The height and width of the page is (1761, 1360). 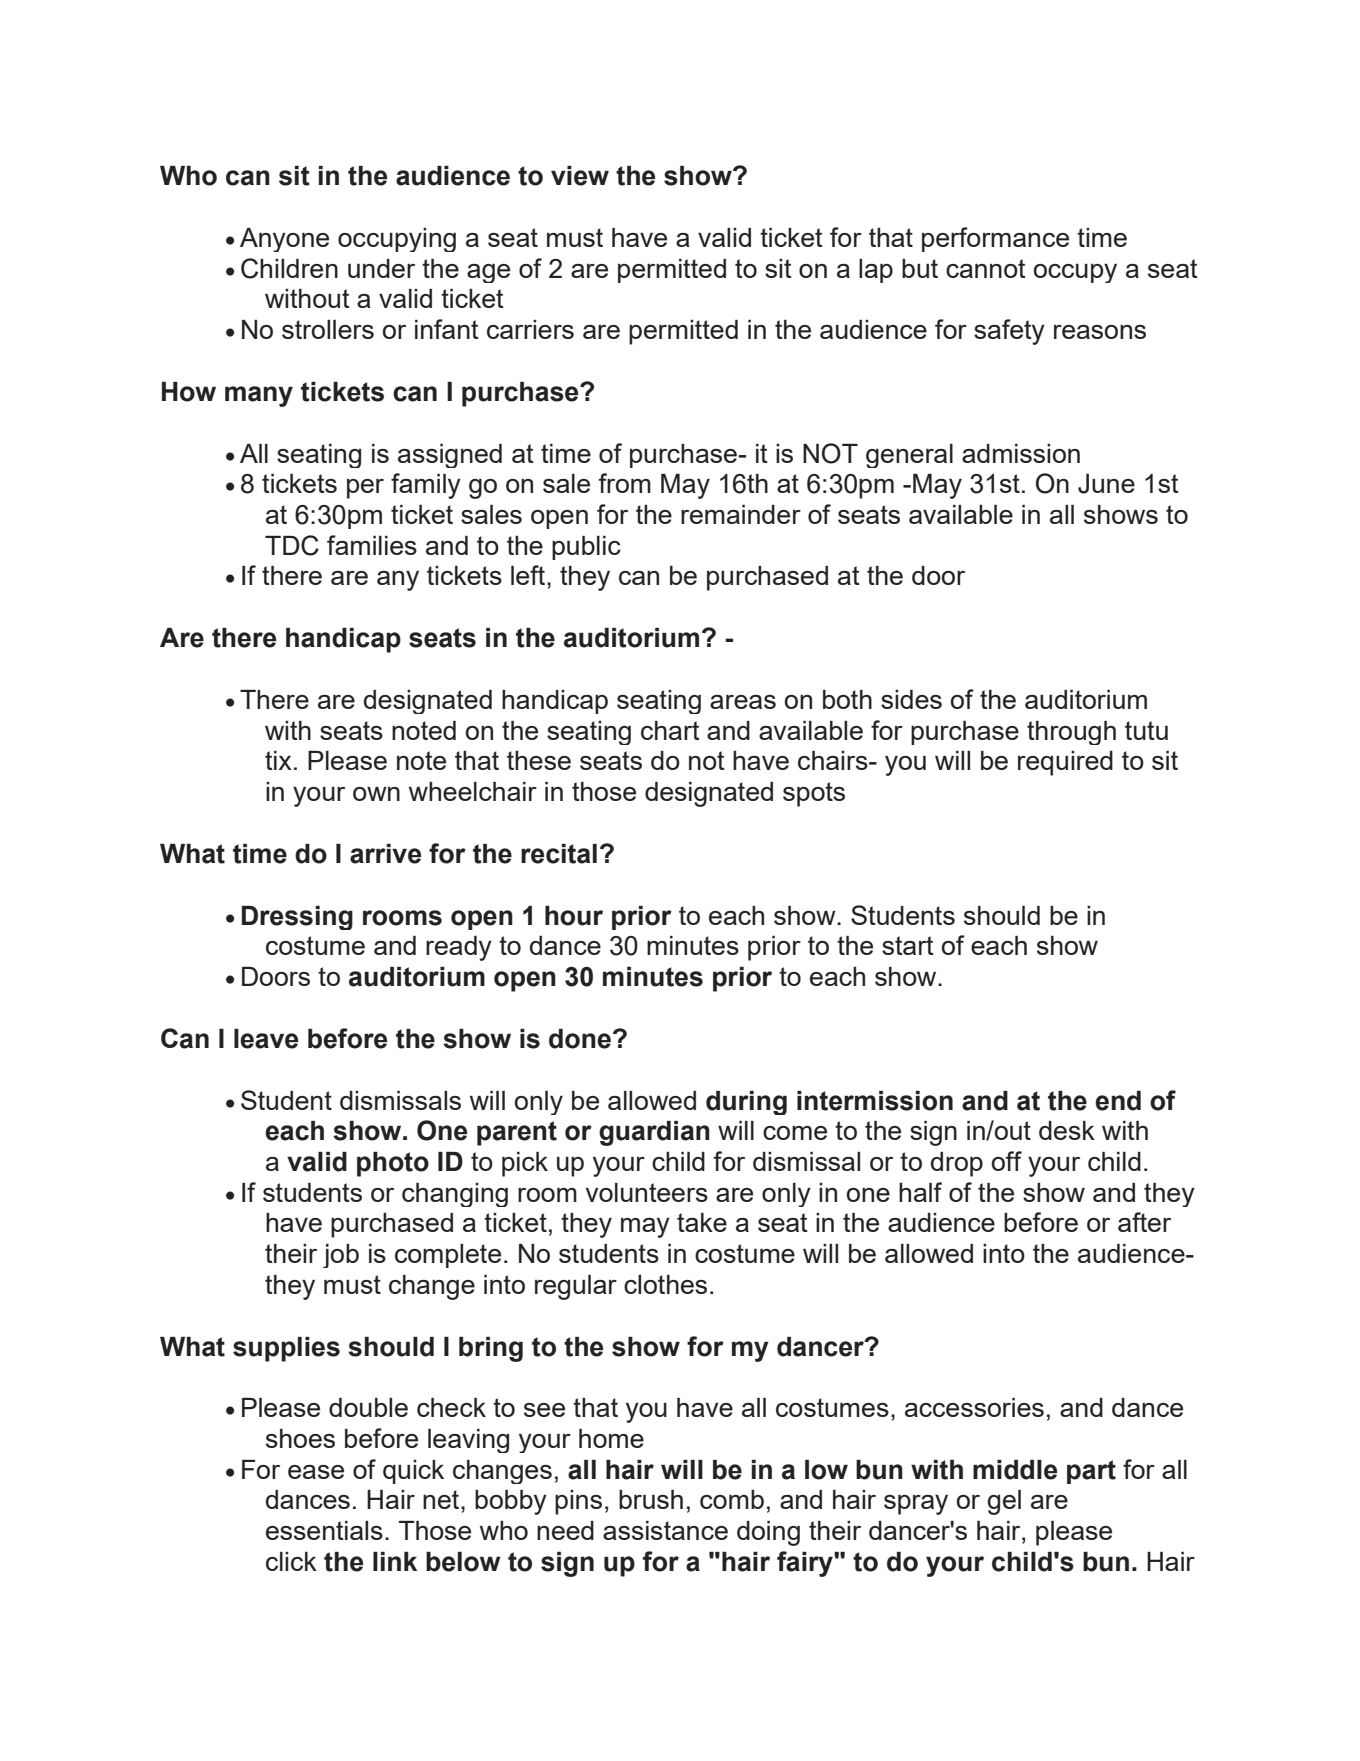 What do you see at coordinates (393, 1164) in the page?
I see `photo` at bounding box center [393, 1164].
